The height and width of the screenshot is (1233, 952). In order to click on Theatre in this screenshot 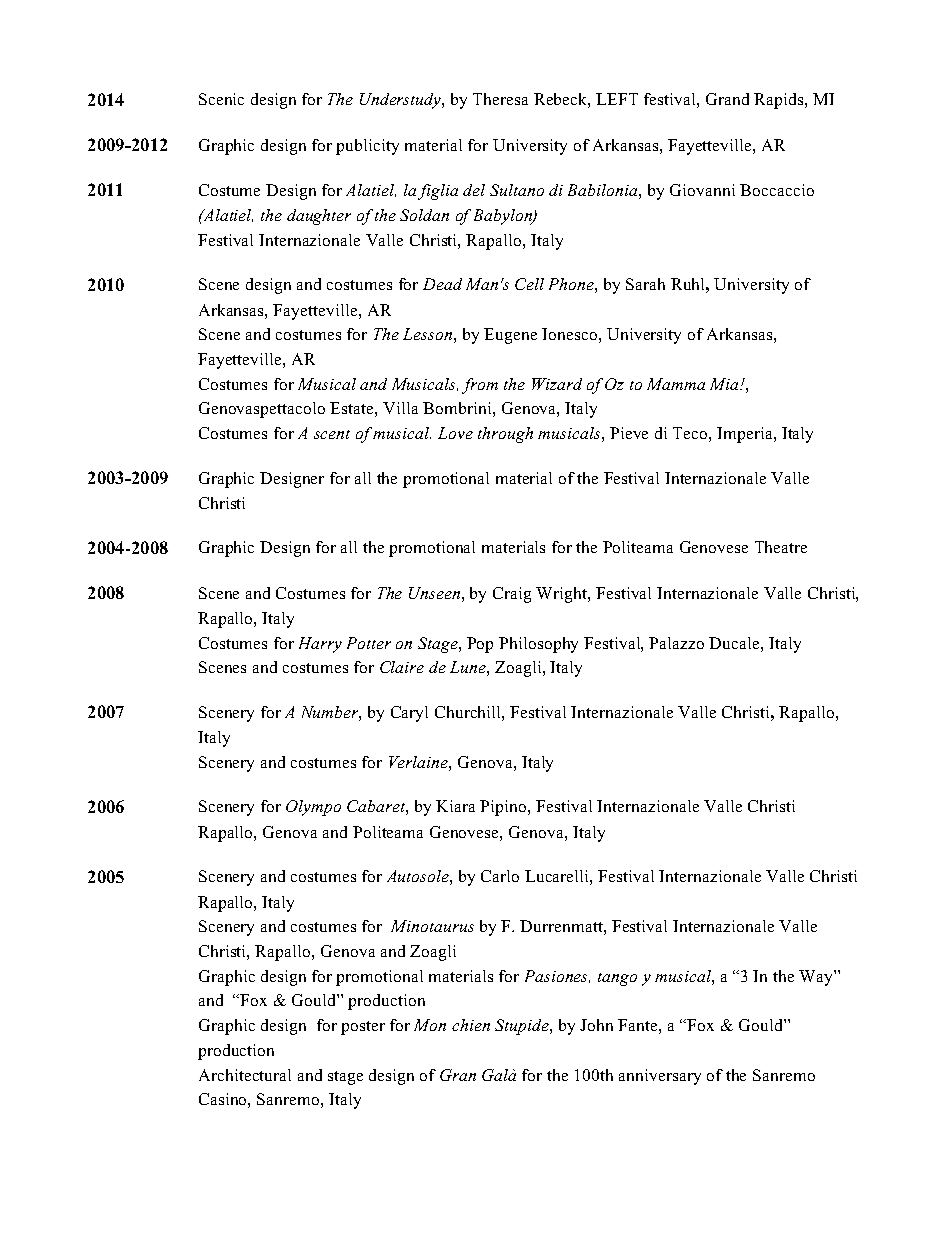, I will do `click(781, 547)`.
